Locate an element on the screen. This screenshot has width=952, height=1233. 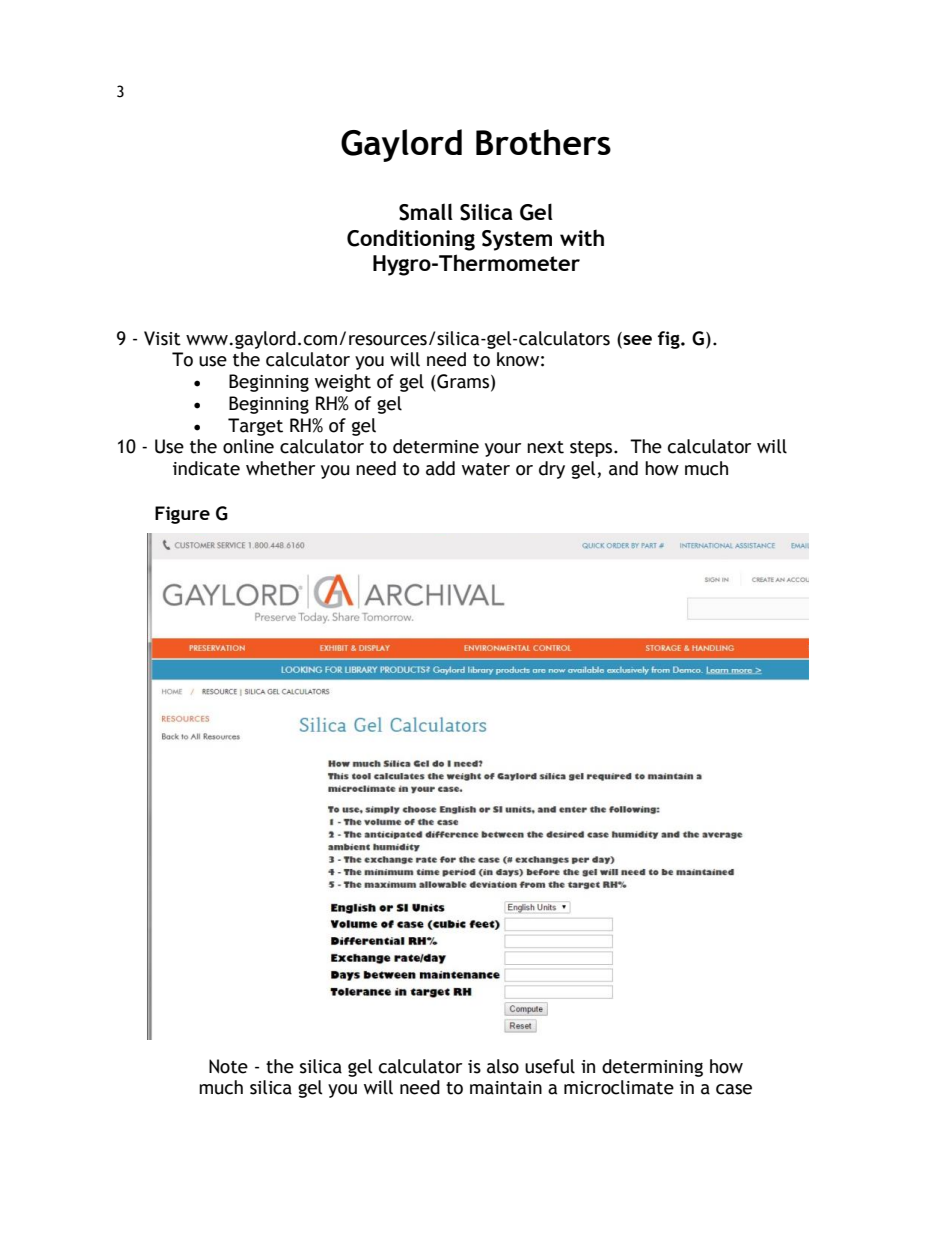
Small is located at coordinates (426, 212).
